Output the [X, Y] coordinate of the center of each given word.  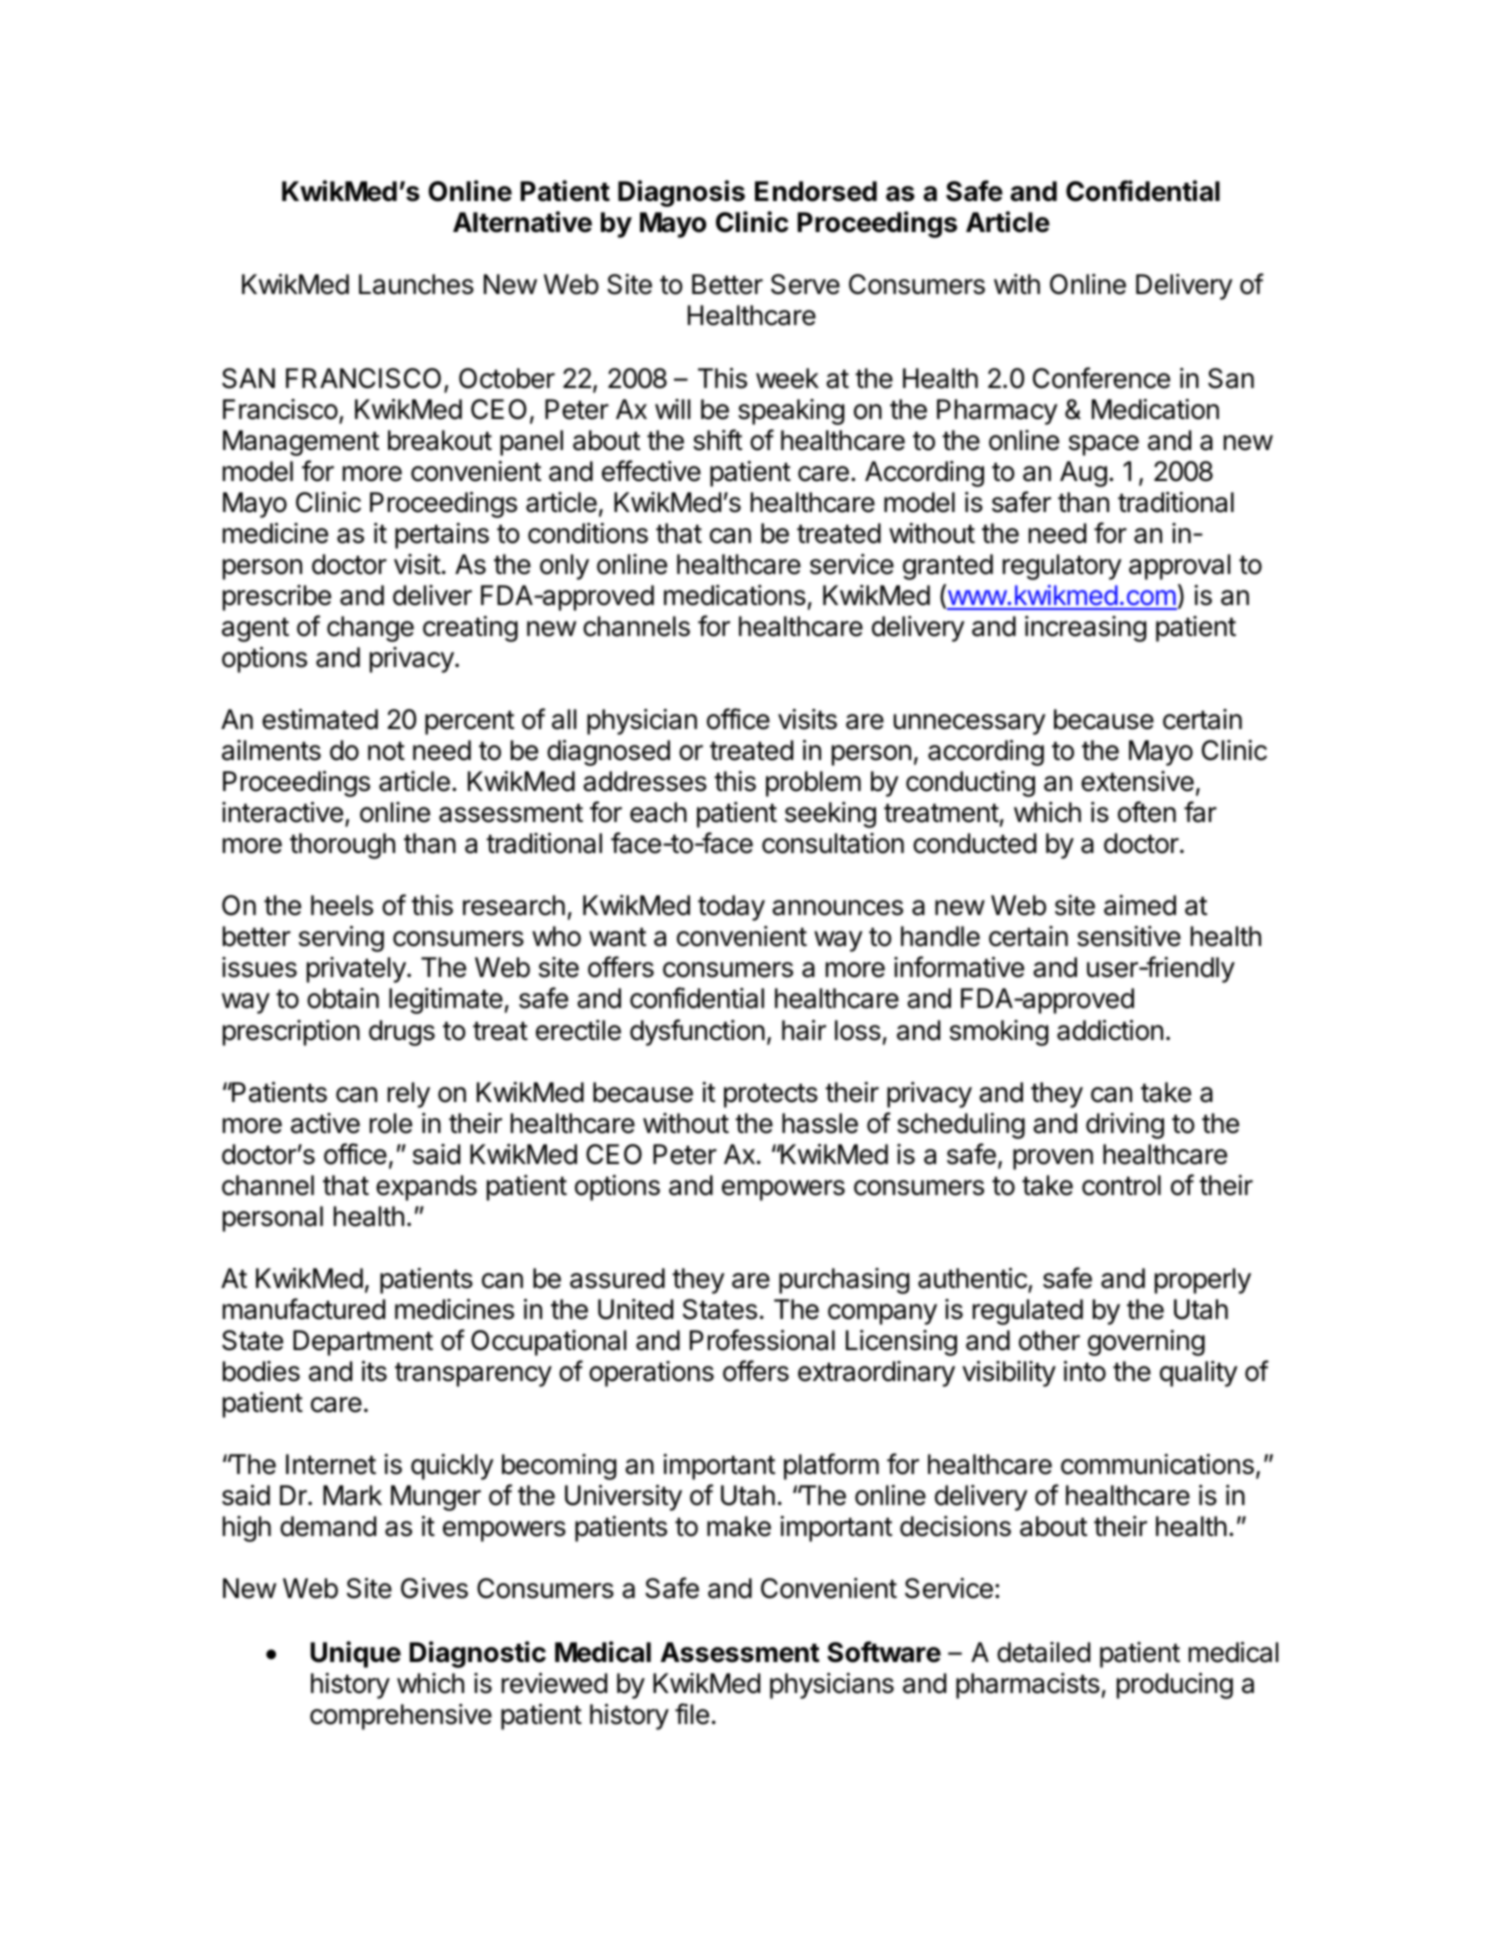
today [731, 908]
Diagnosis [681, 193]
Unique [355, 1654]
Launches [416, 284]
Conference [1101, 378]
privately [356, 970]
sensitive [1129, 936]
